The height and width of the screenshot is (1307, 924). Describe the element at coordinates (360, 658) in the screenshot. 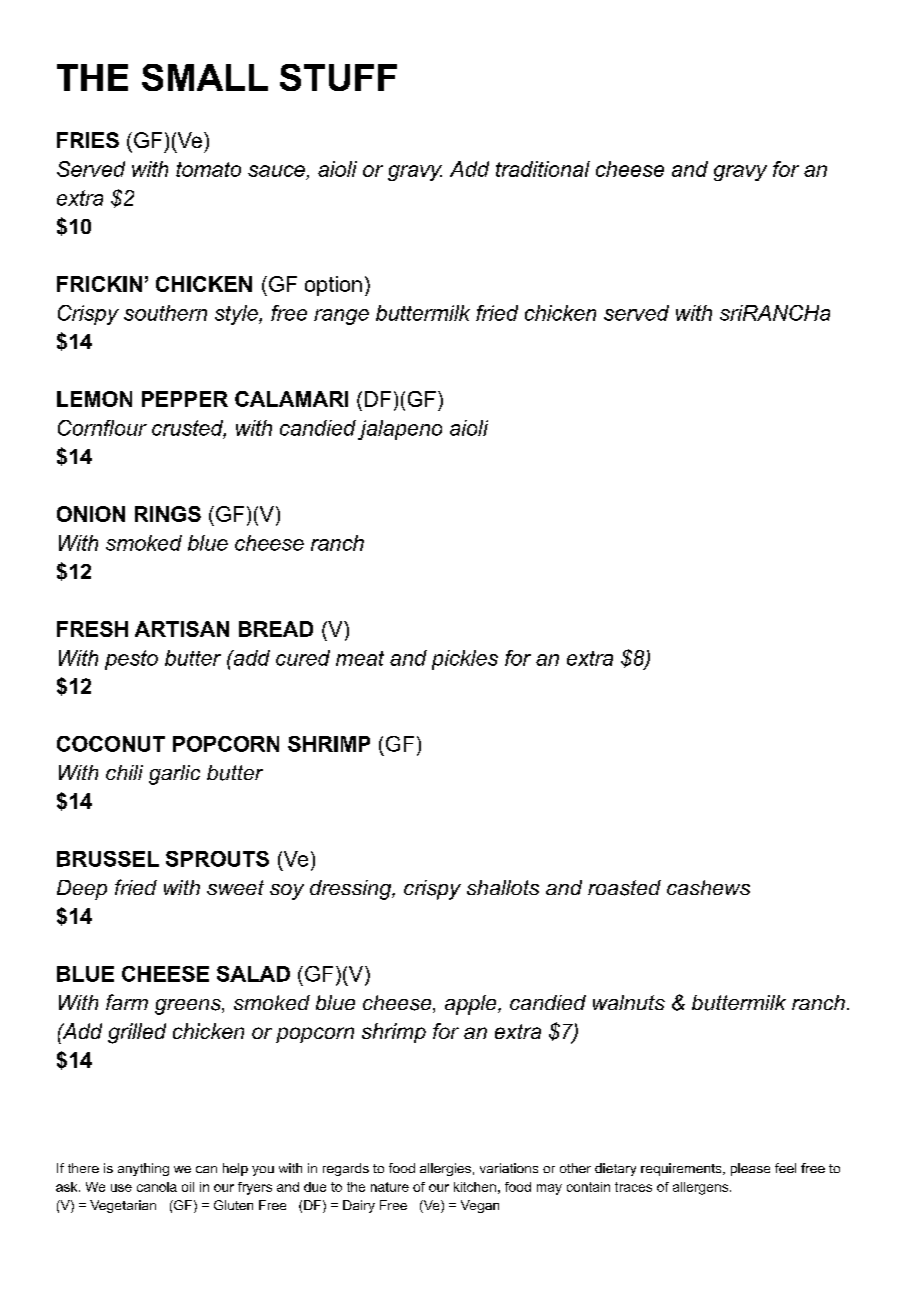

I see `meat` at that location.
